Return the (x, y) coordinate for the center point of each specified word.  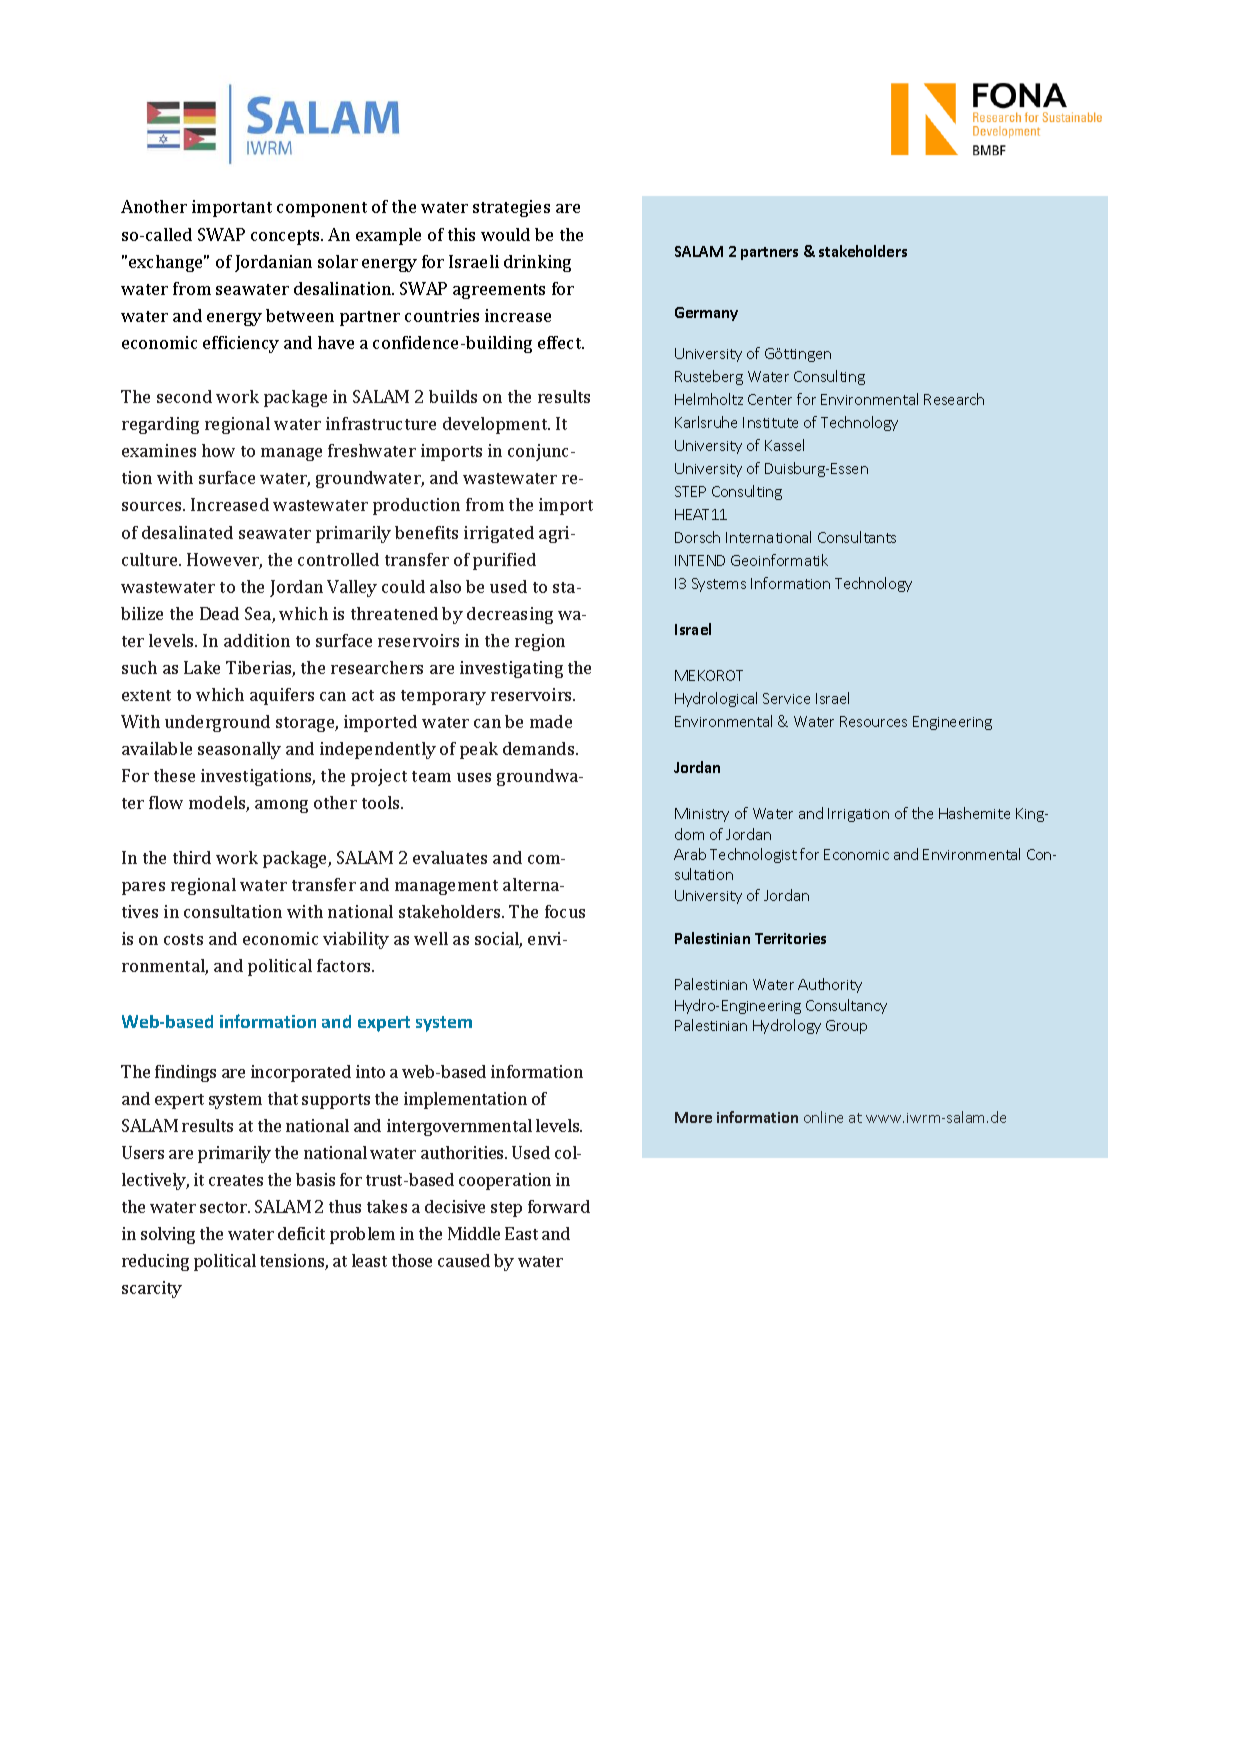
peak (479, 750)
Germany (706, 314)
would (505, 234)
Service (786, 698)
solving (168, 1235)
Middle (474, 1233)
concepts (287, 237)
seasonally (239, 750)
